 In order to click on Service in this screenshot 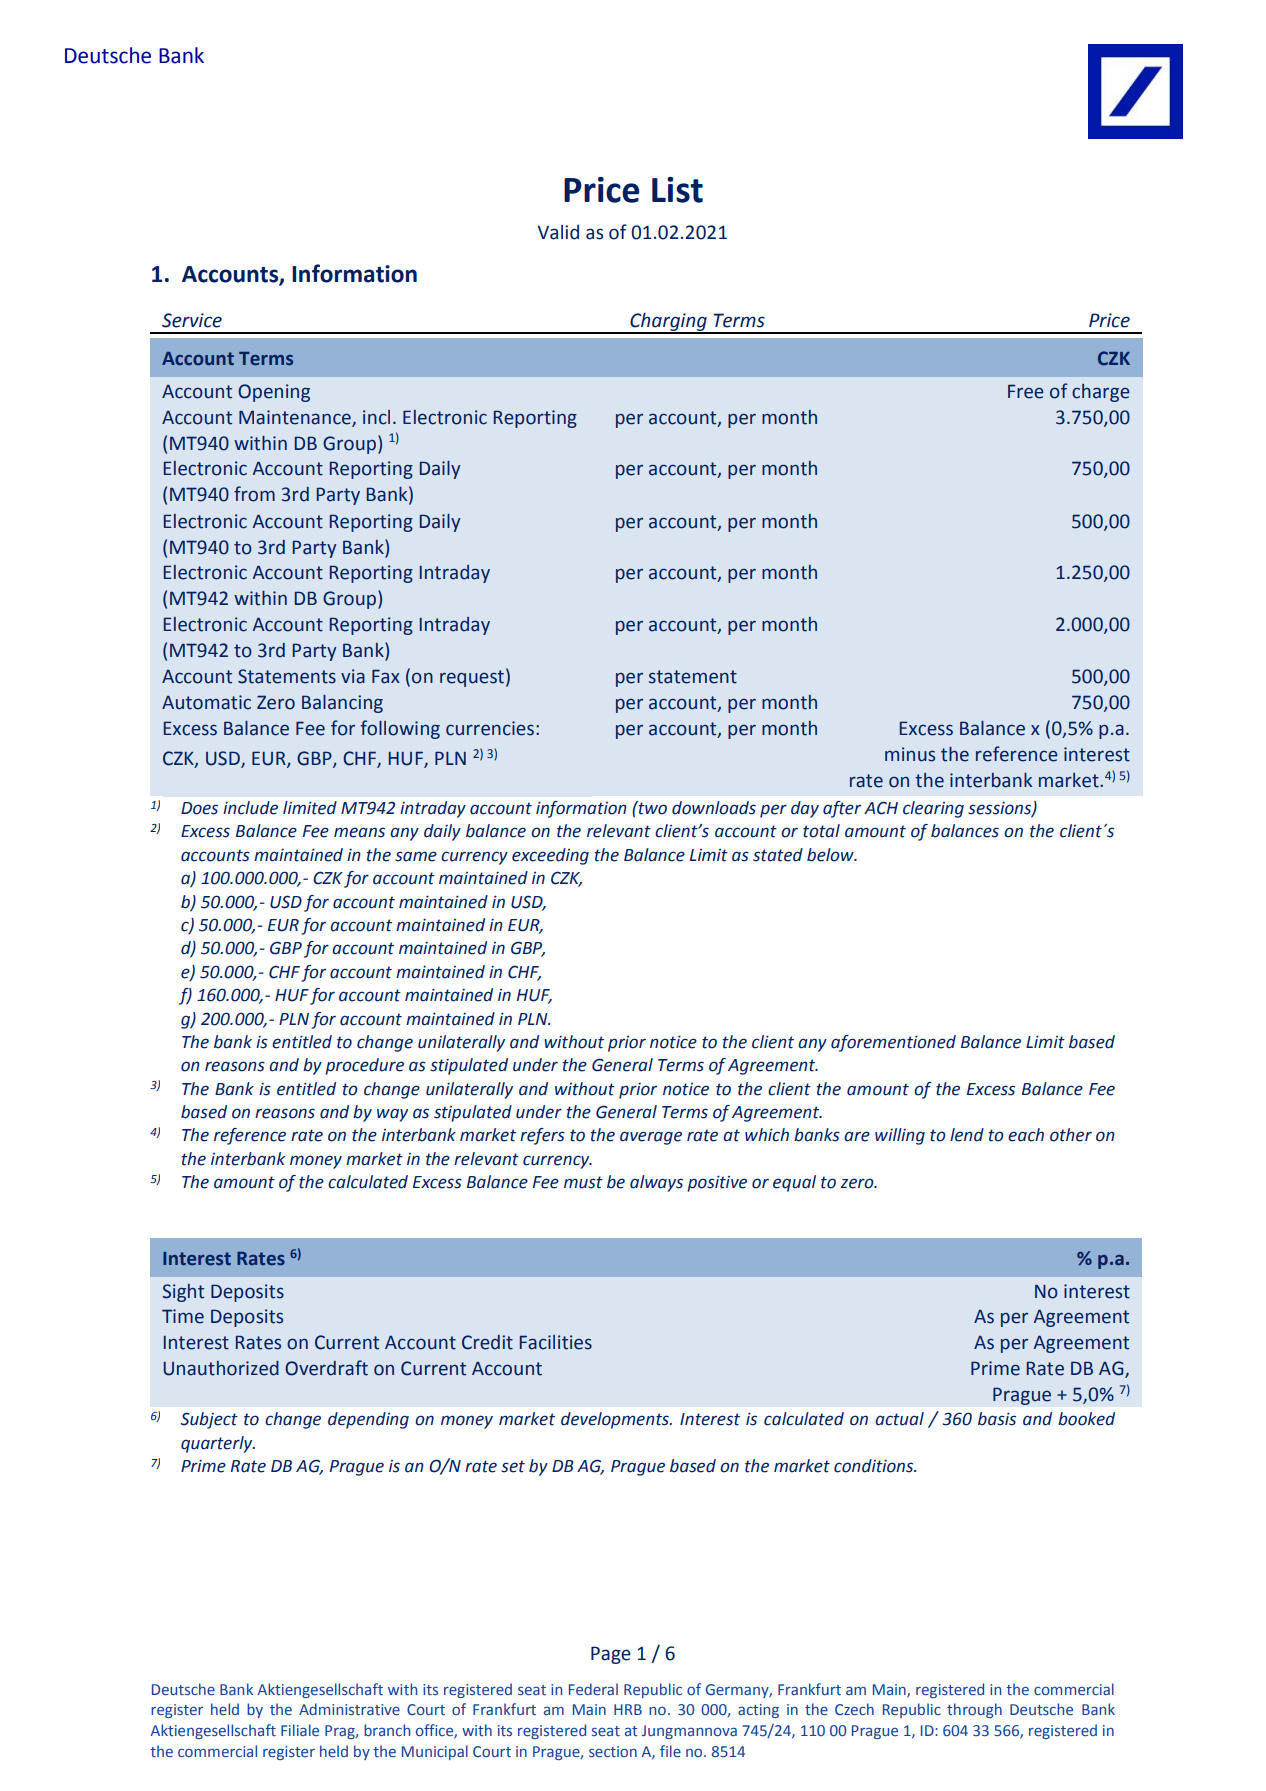, I will do `click(192, 320)`.
